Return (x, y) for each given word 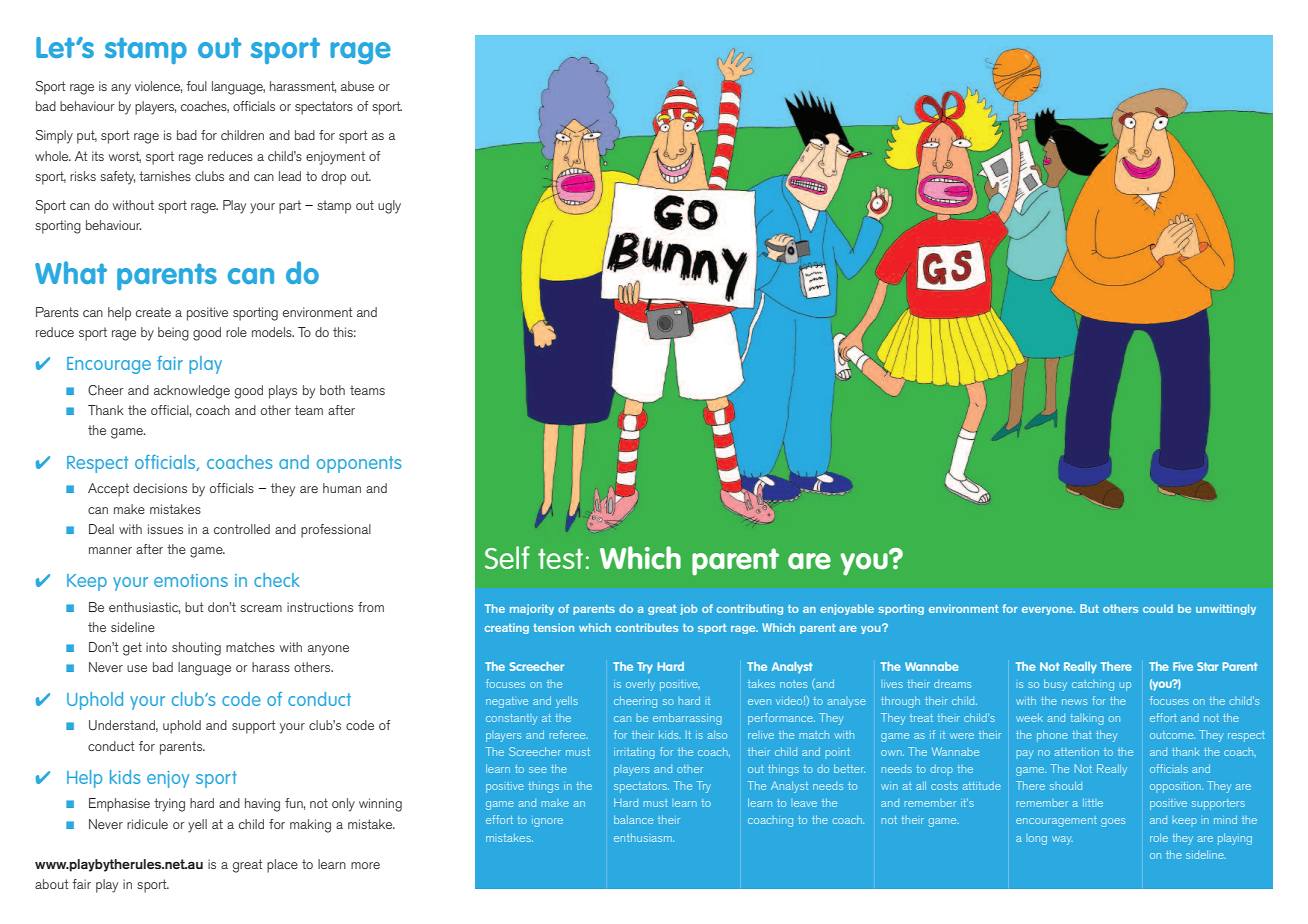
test (560, 558)
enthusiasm (644, 837)
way (1062, 840)
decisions (160, 488)
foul (196, 86)
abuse (357, 86)
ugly (389, 207)
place (282, 866)
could (1158, 608)
